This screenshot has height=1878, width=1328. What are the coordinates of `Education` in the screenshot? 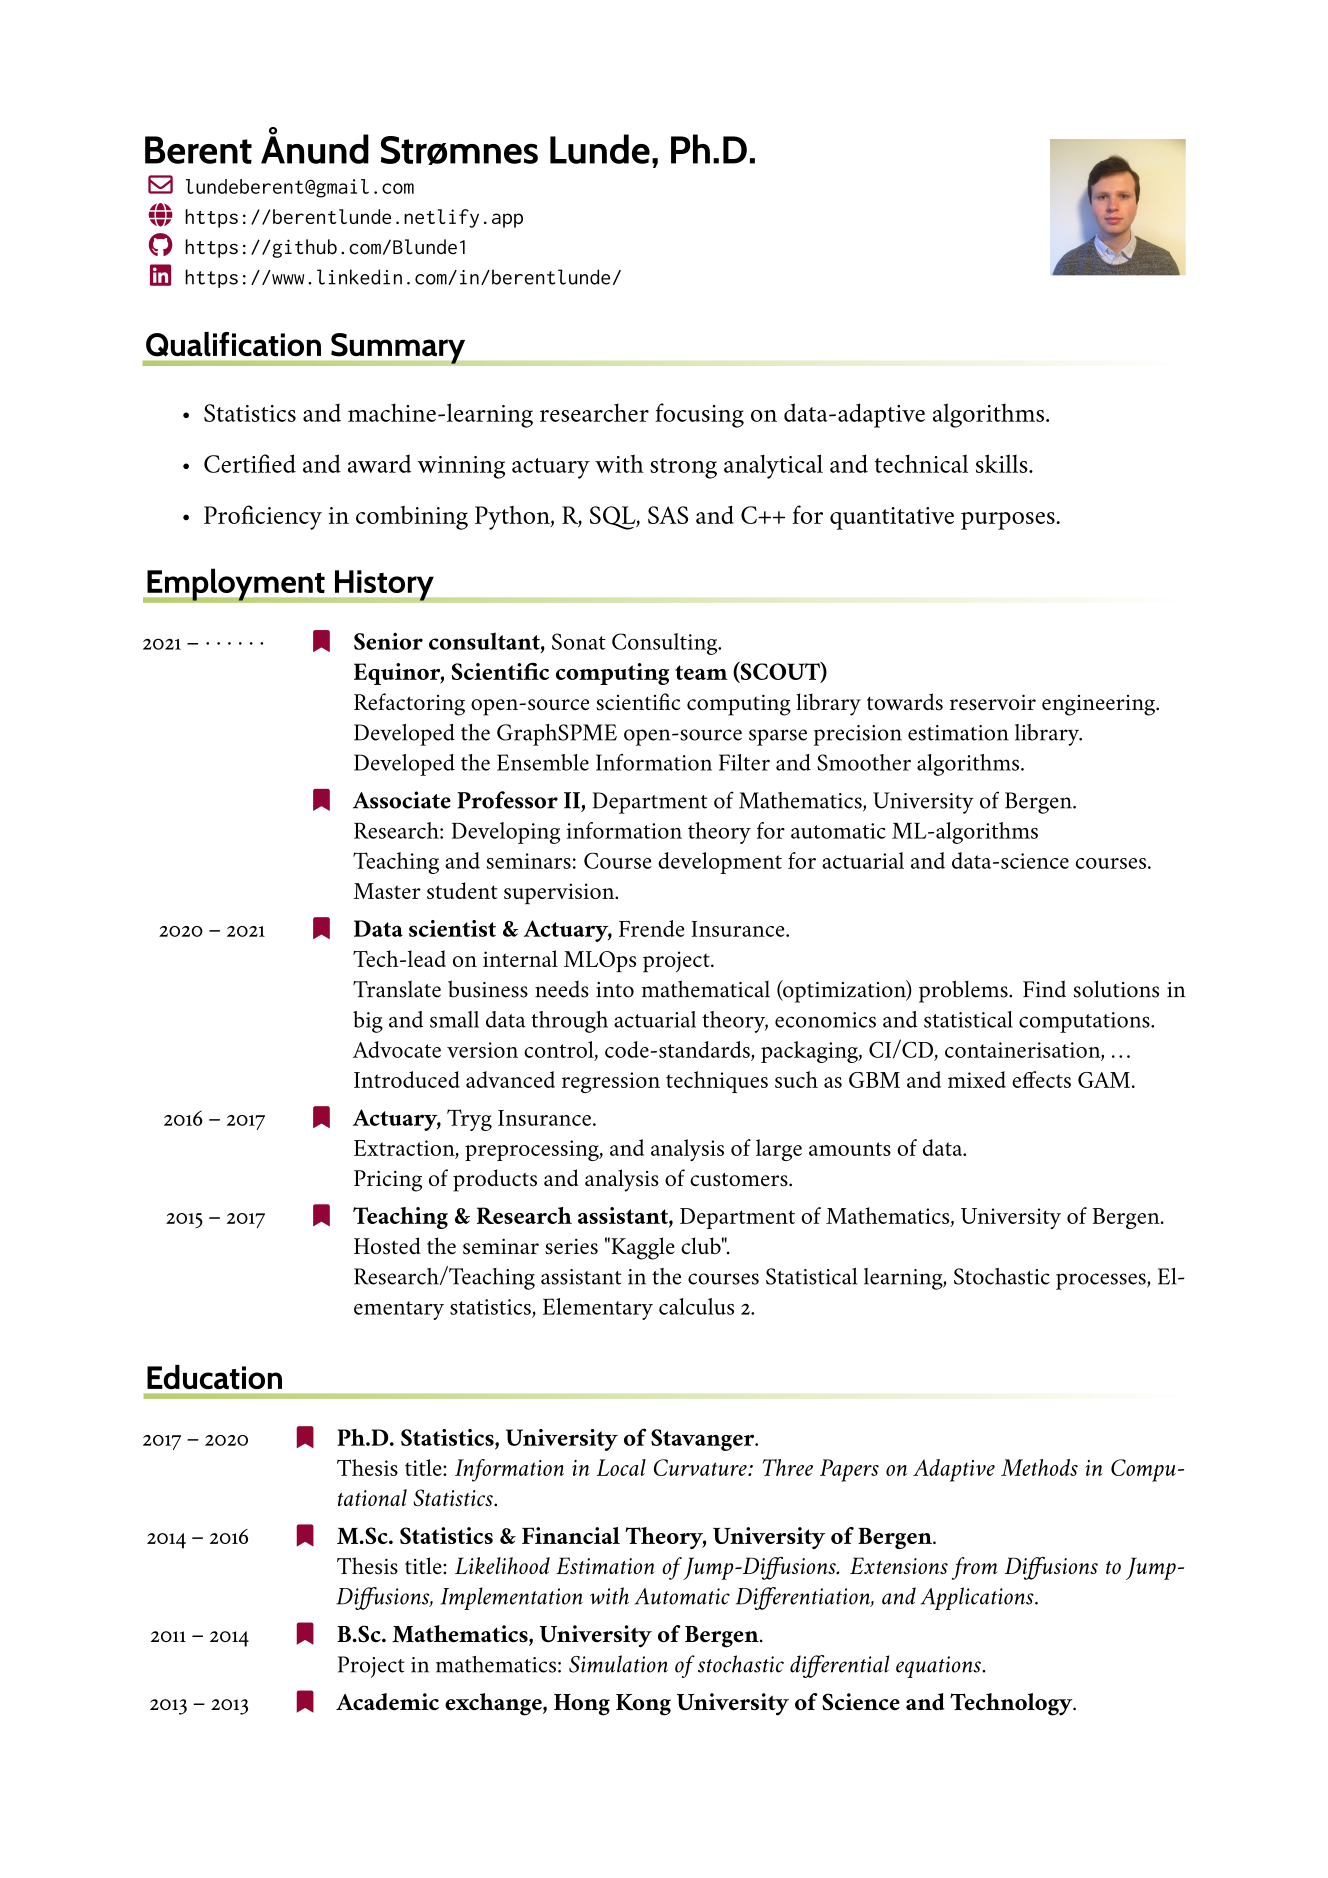 It's located at (214, 1377).
